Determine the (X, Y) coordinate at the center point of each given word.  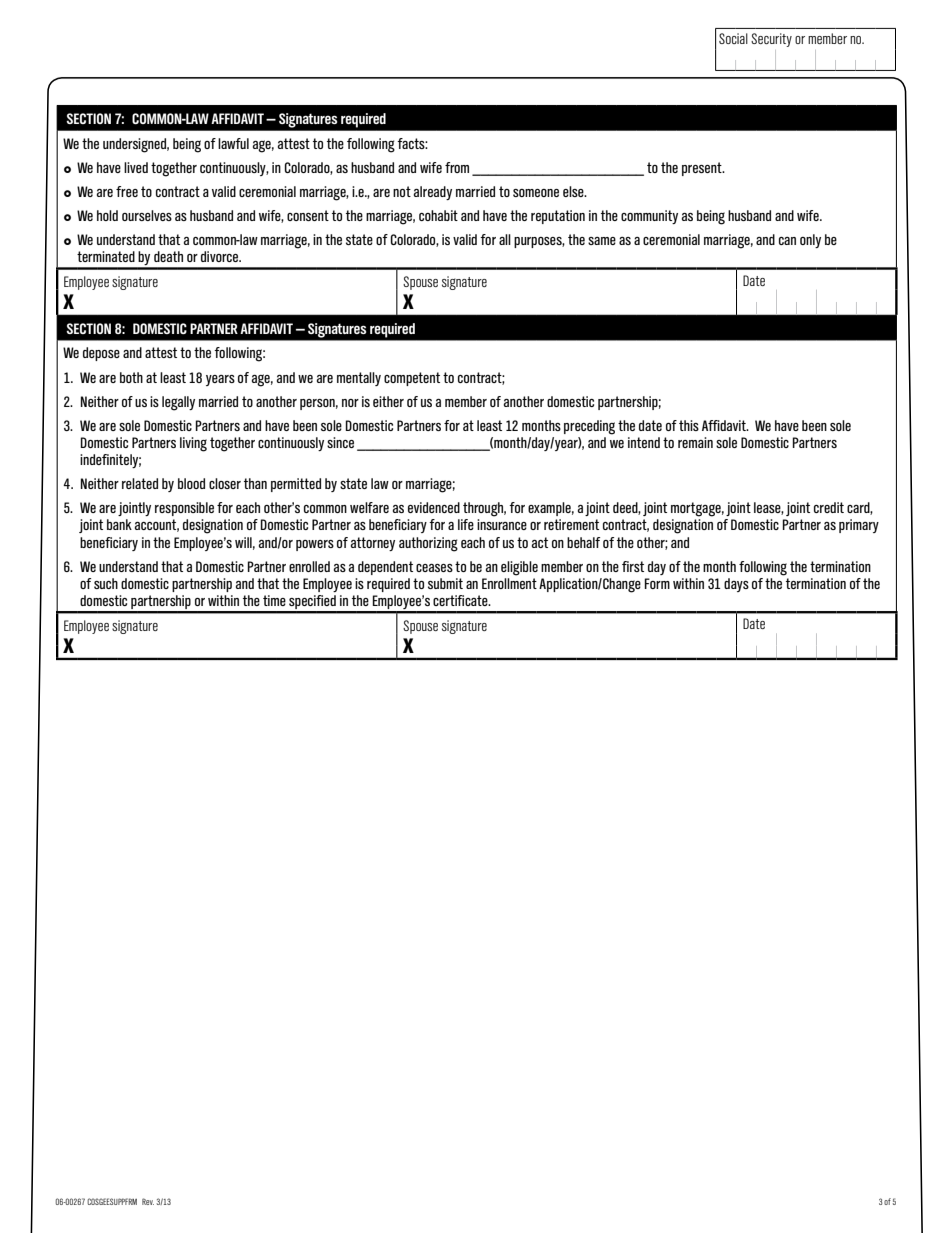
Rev (148, 1201)
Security (771, 40)
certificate (461, 600)
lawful (233, 143)
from (457, 167)
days (736, 585)
